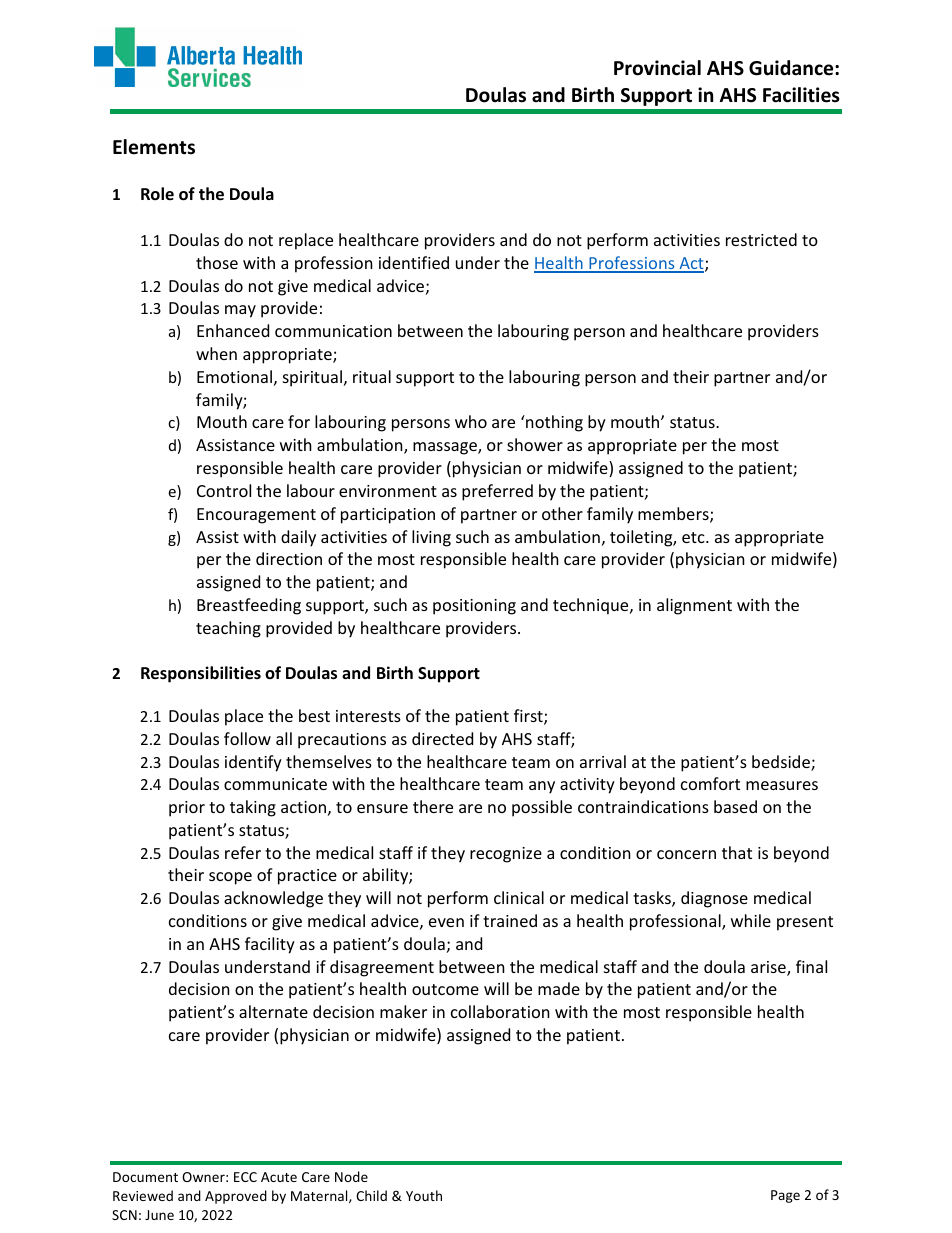 Image resolution: width=952 pixels, height=1233 pixels. What do you see at coordinates (657, 68) in the screenshot?
I see `Provincial` at bounding box center [657, 68].
